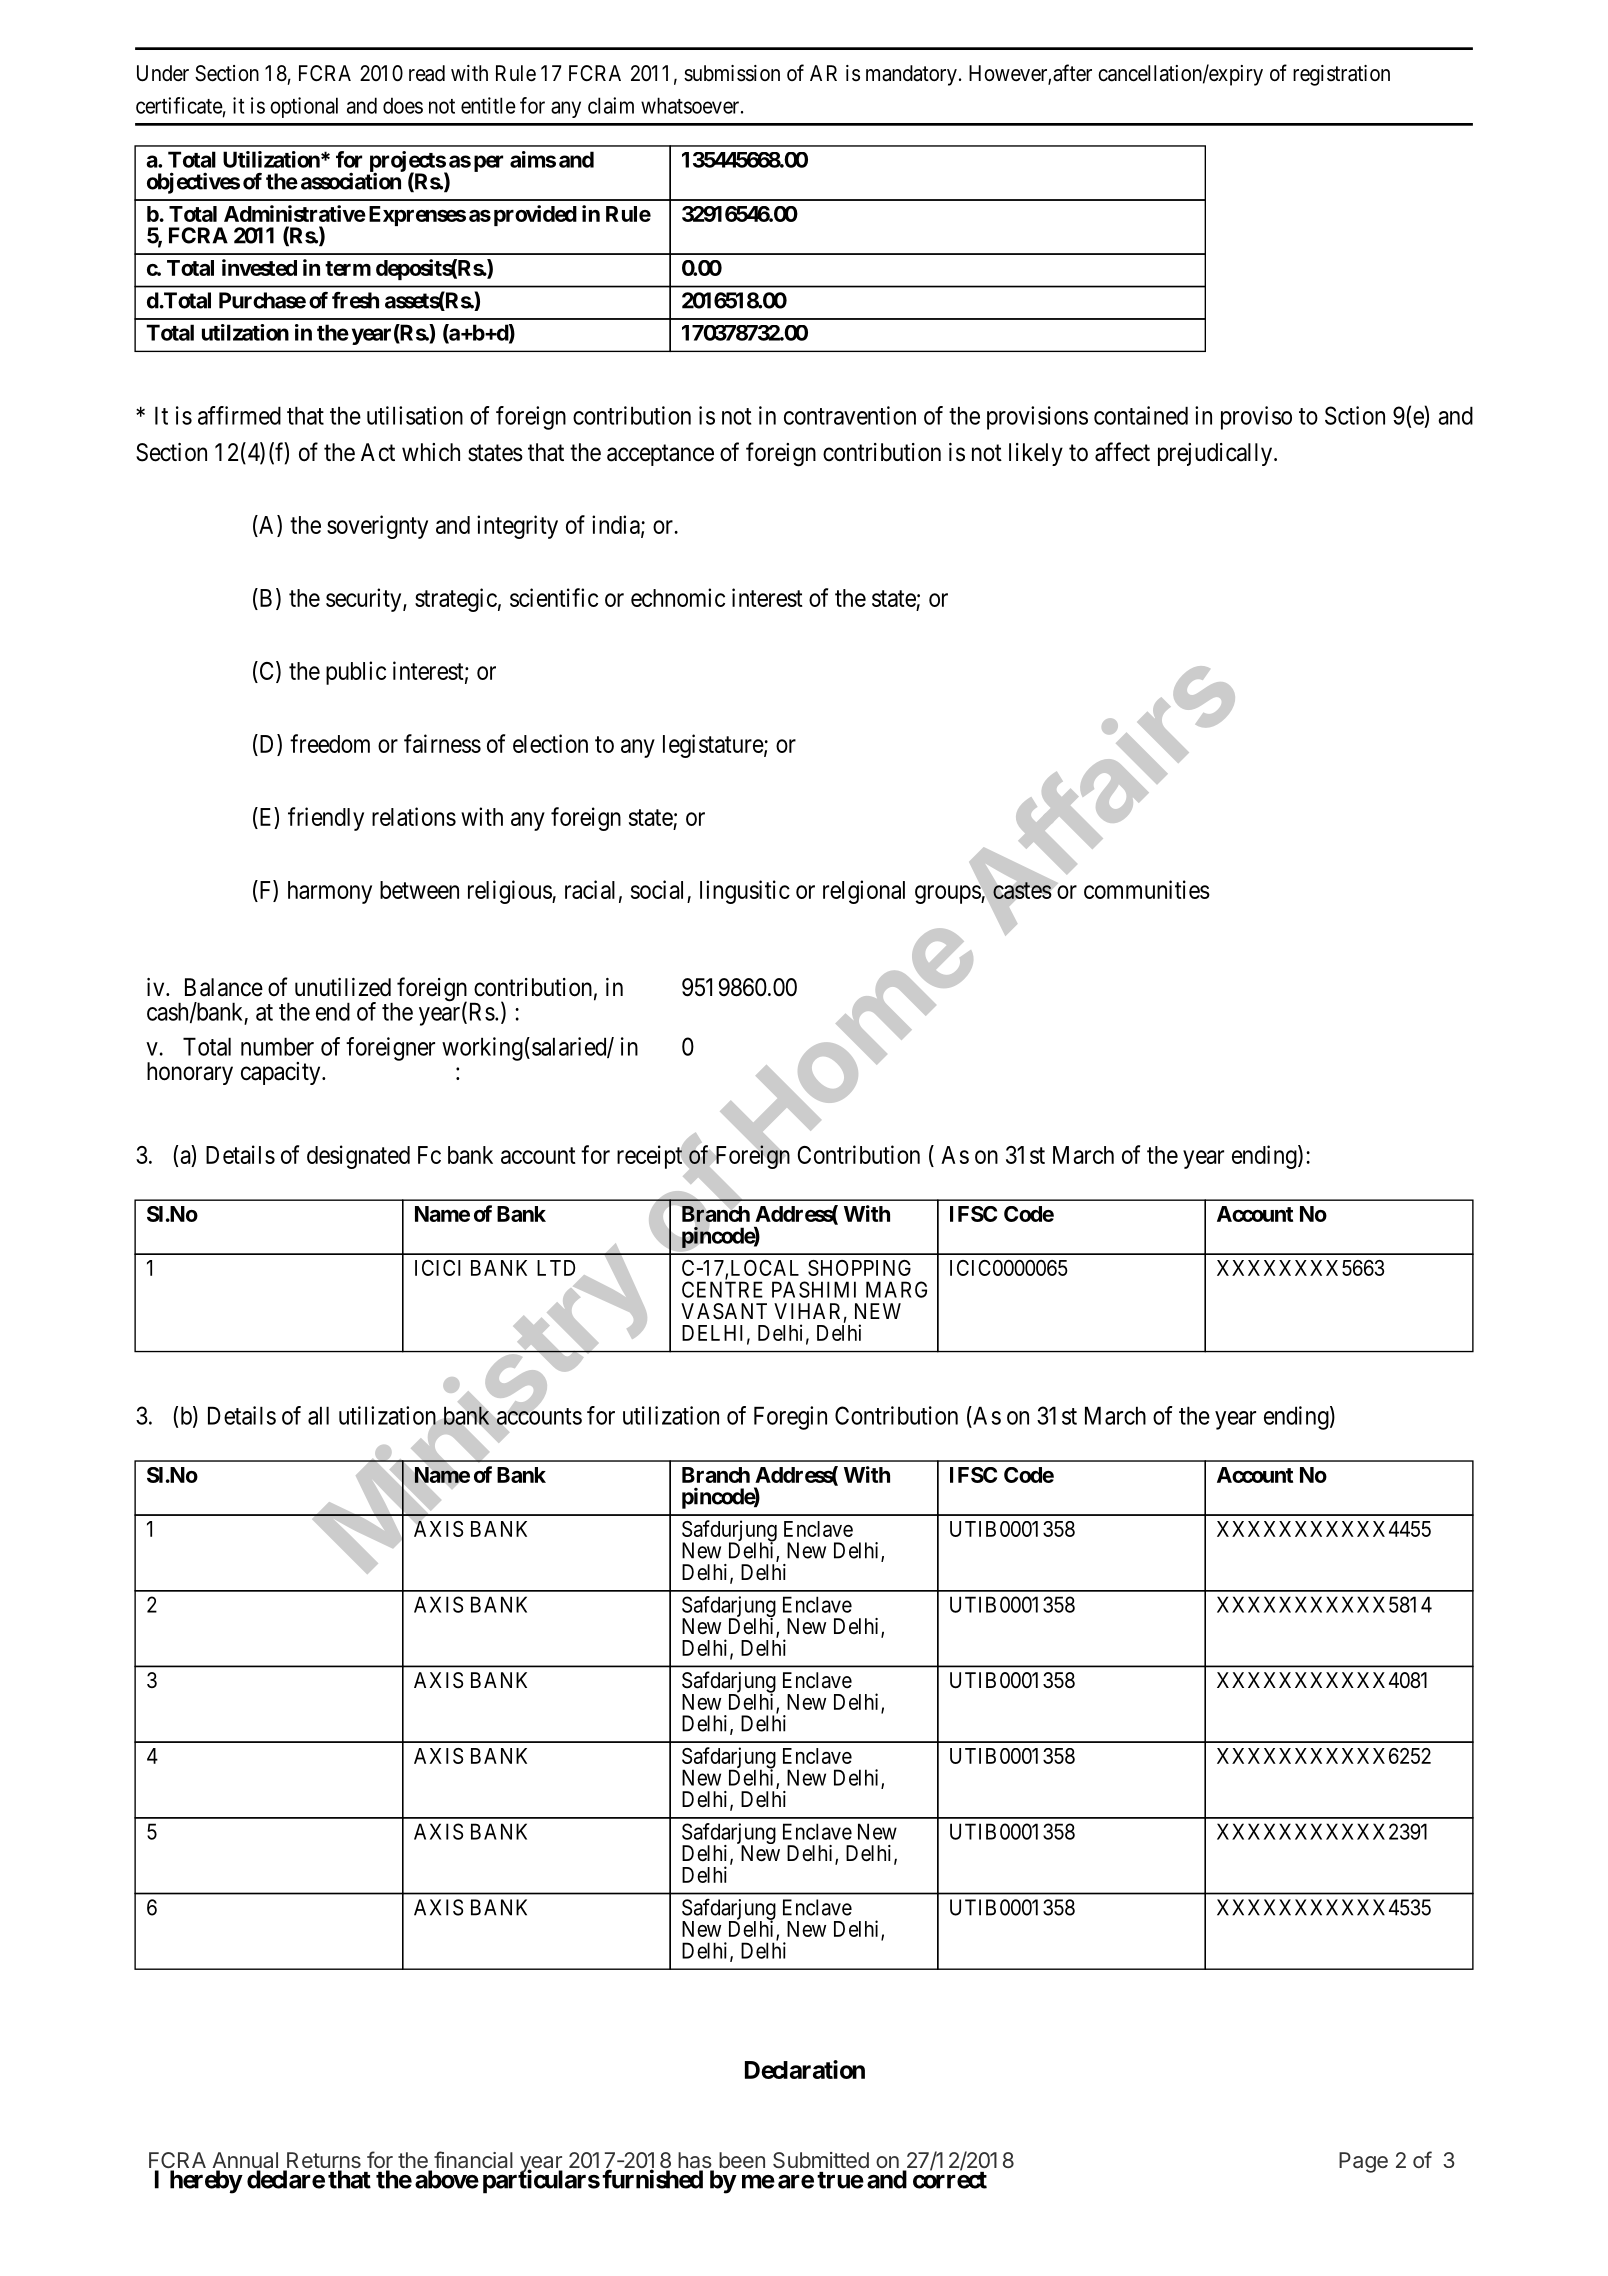 This document has width=1608, height=2276. What do you see at coordinates (1363, 2162) in the document?
I see `Page` at bounding box center [1363, 2162].
